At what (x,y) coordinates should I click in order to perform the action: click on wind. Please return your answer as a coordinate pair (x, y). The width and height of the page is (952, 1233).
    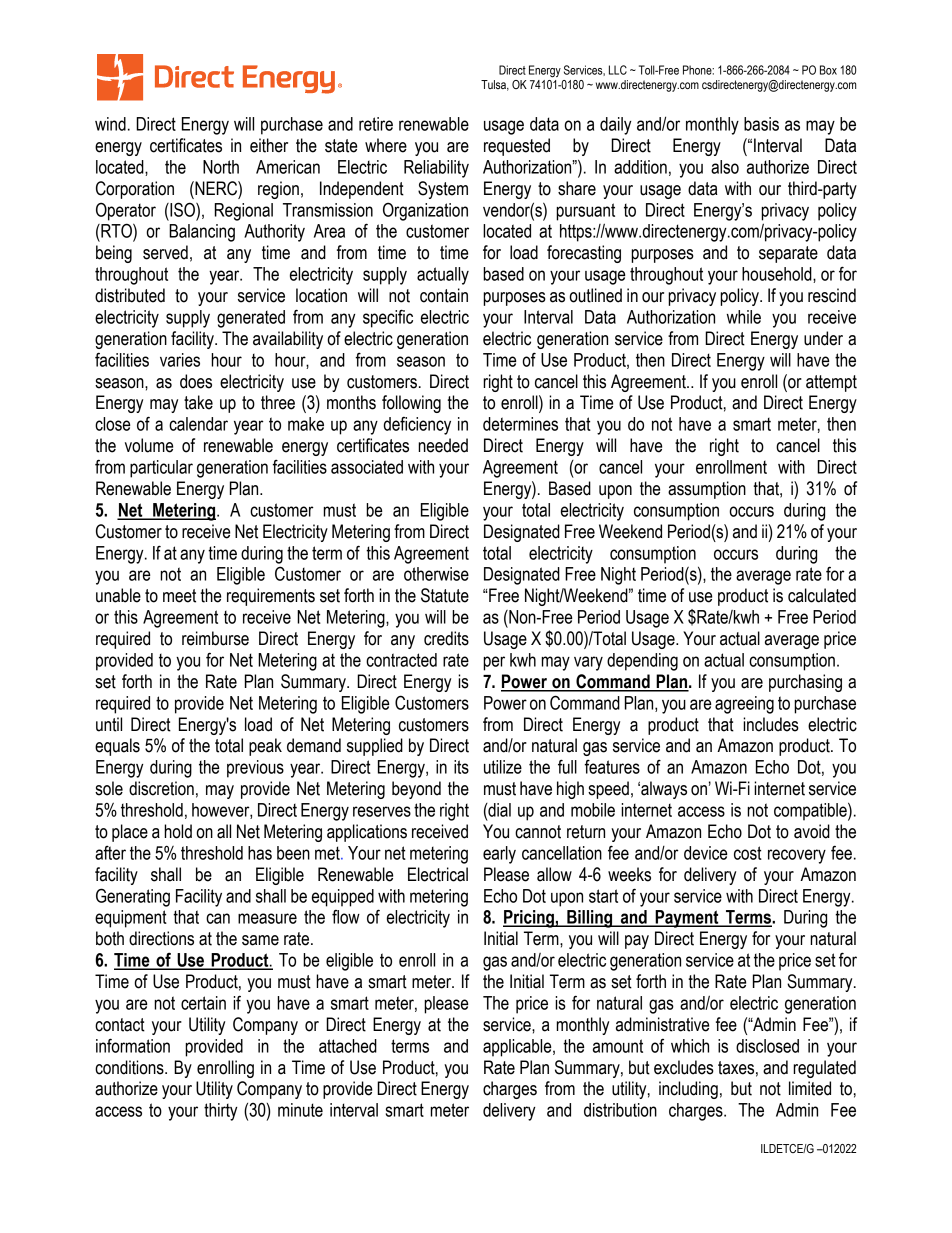
    Looking at the image, I should click on (110, 124).
